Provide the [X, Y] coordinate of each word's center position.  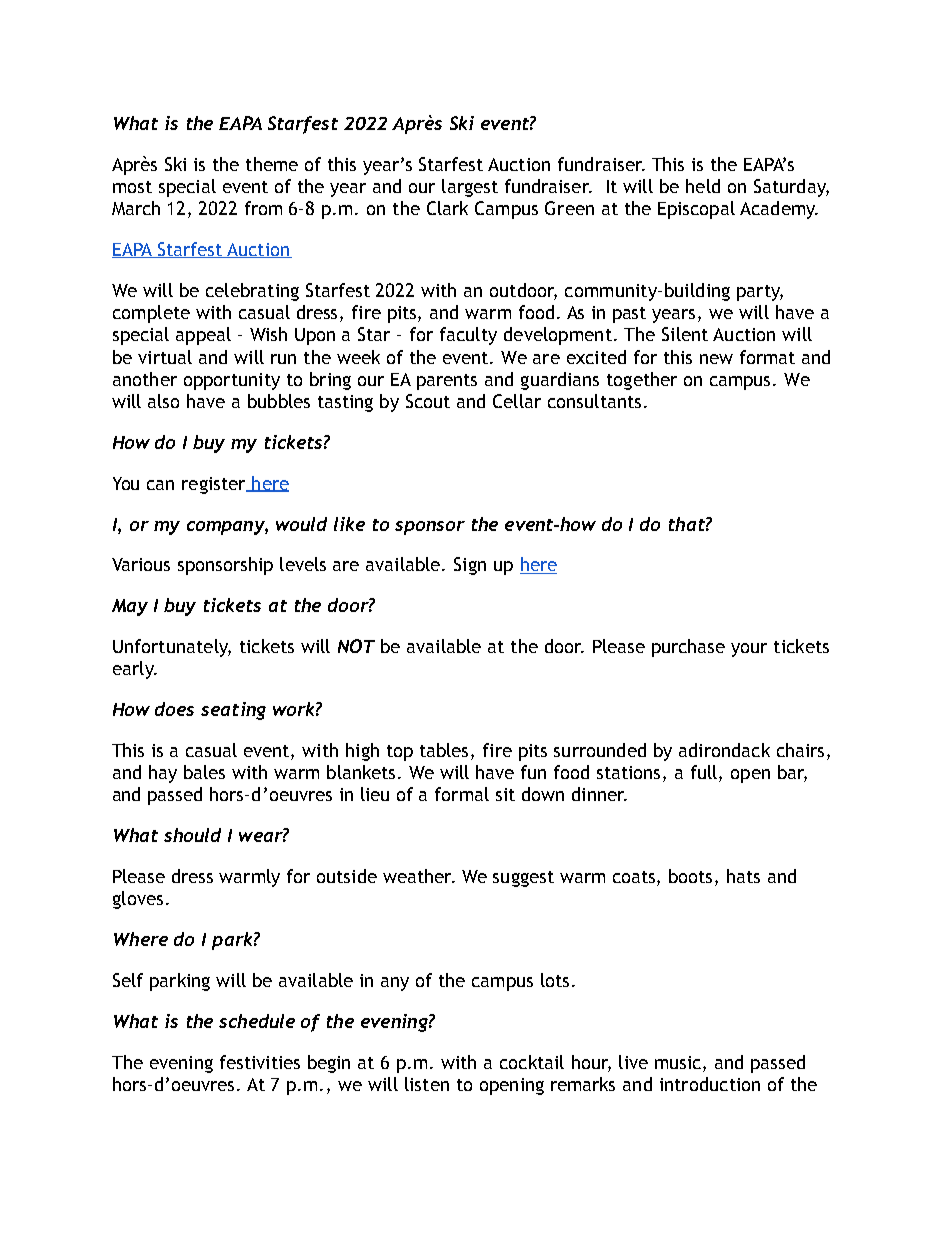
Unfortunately [172, 648]
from [263, 208]
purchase [688, 648]
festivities [260, 1062]
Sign [470, 566]
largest [470, 188]
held [703, 186]
